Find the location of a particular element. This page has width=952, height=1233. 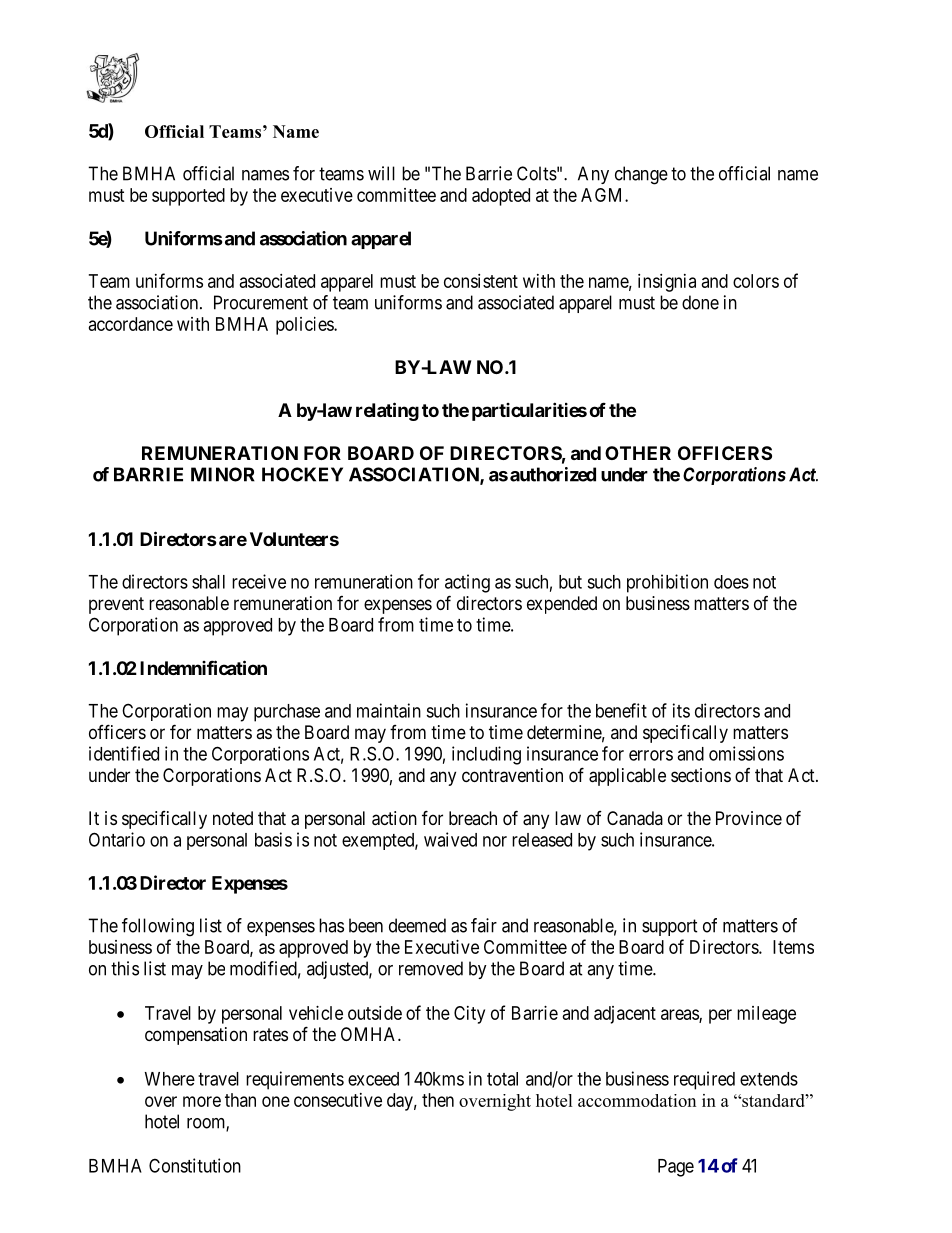

then is located at coordinates (438, 1100).
